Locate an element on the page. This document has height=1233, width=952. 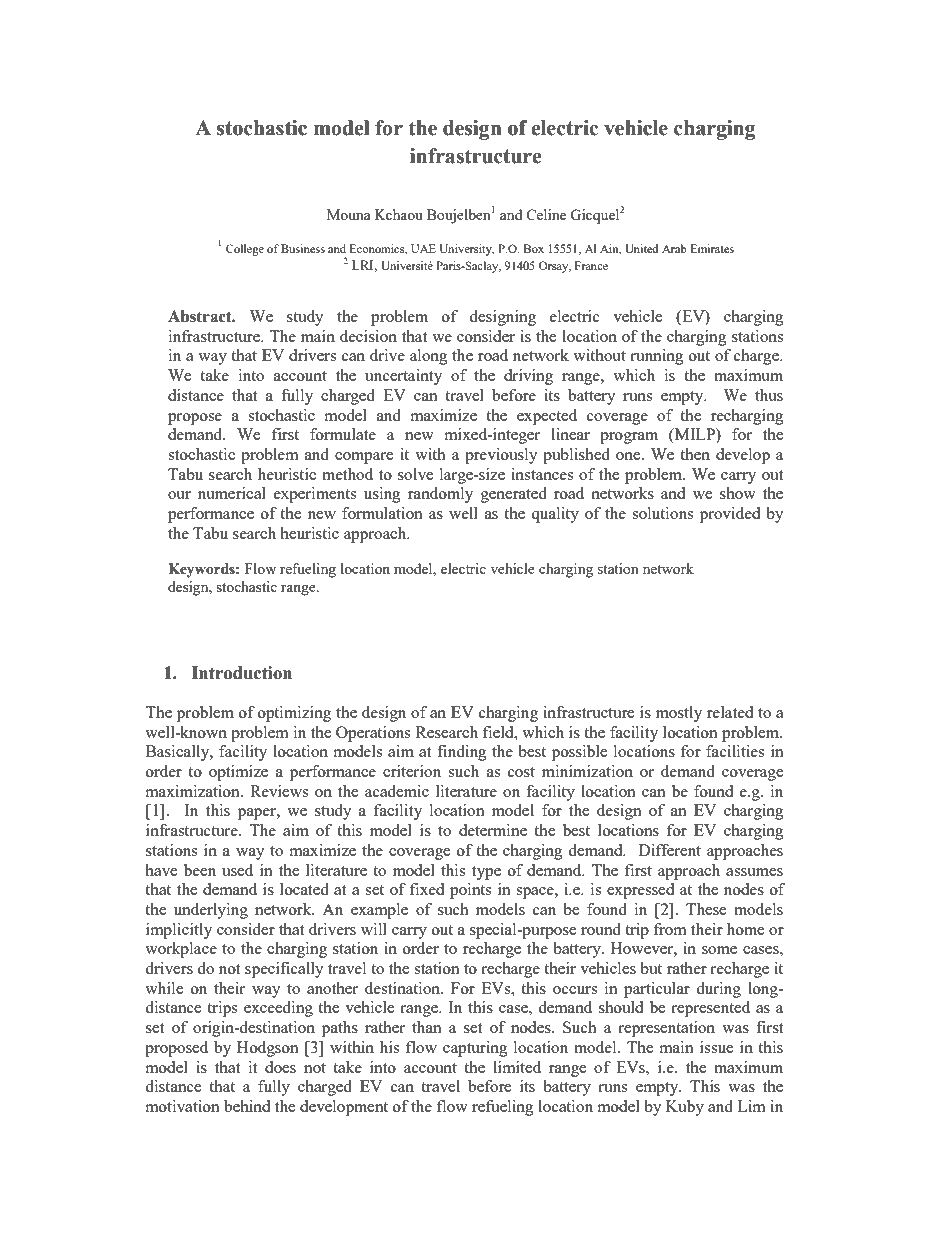
determine is located at coordinates (493, 830).
